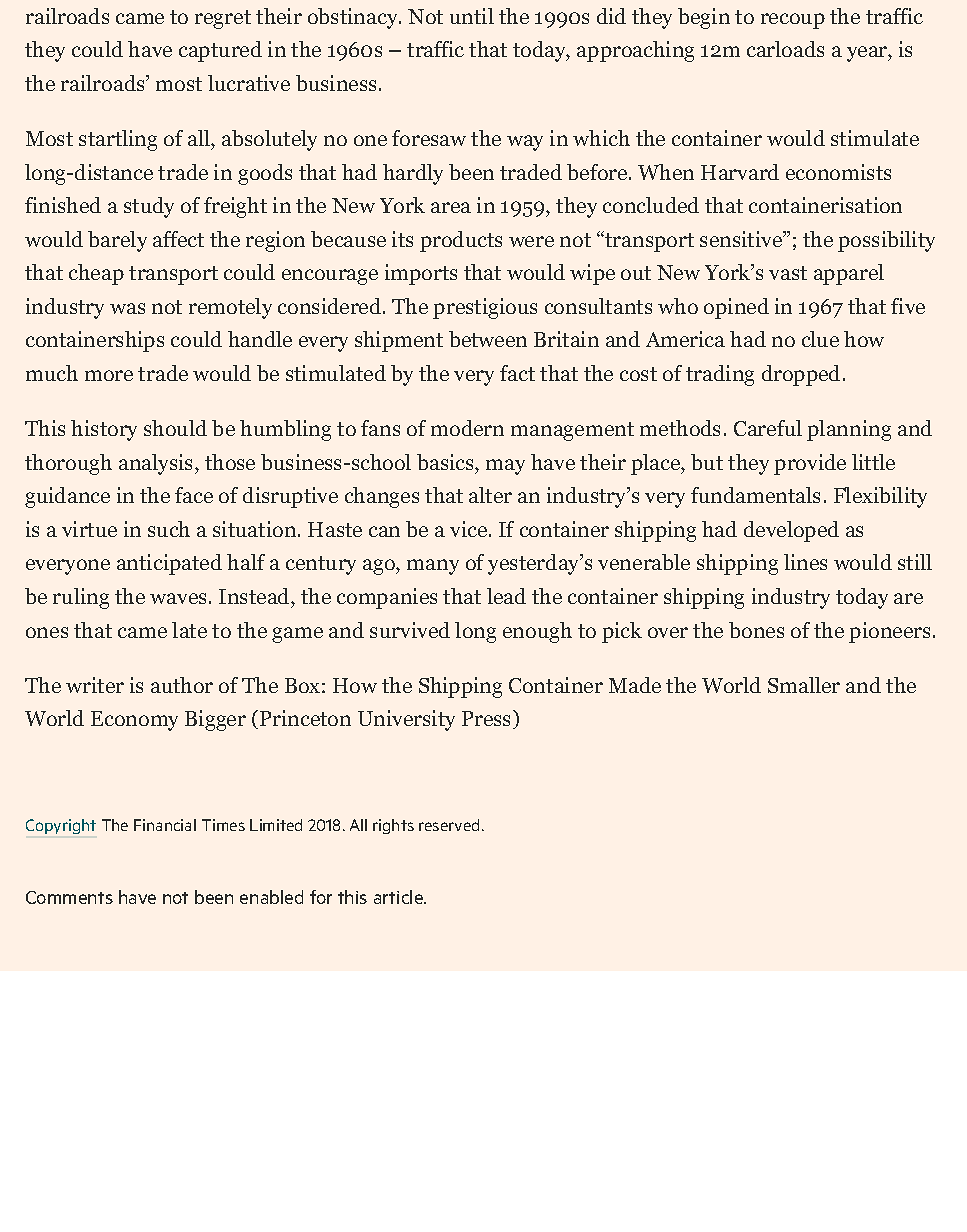  What do you see at coordinates (472, 16) in the screenshot?
I see `until` at bounding box center [472, 16].
